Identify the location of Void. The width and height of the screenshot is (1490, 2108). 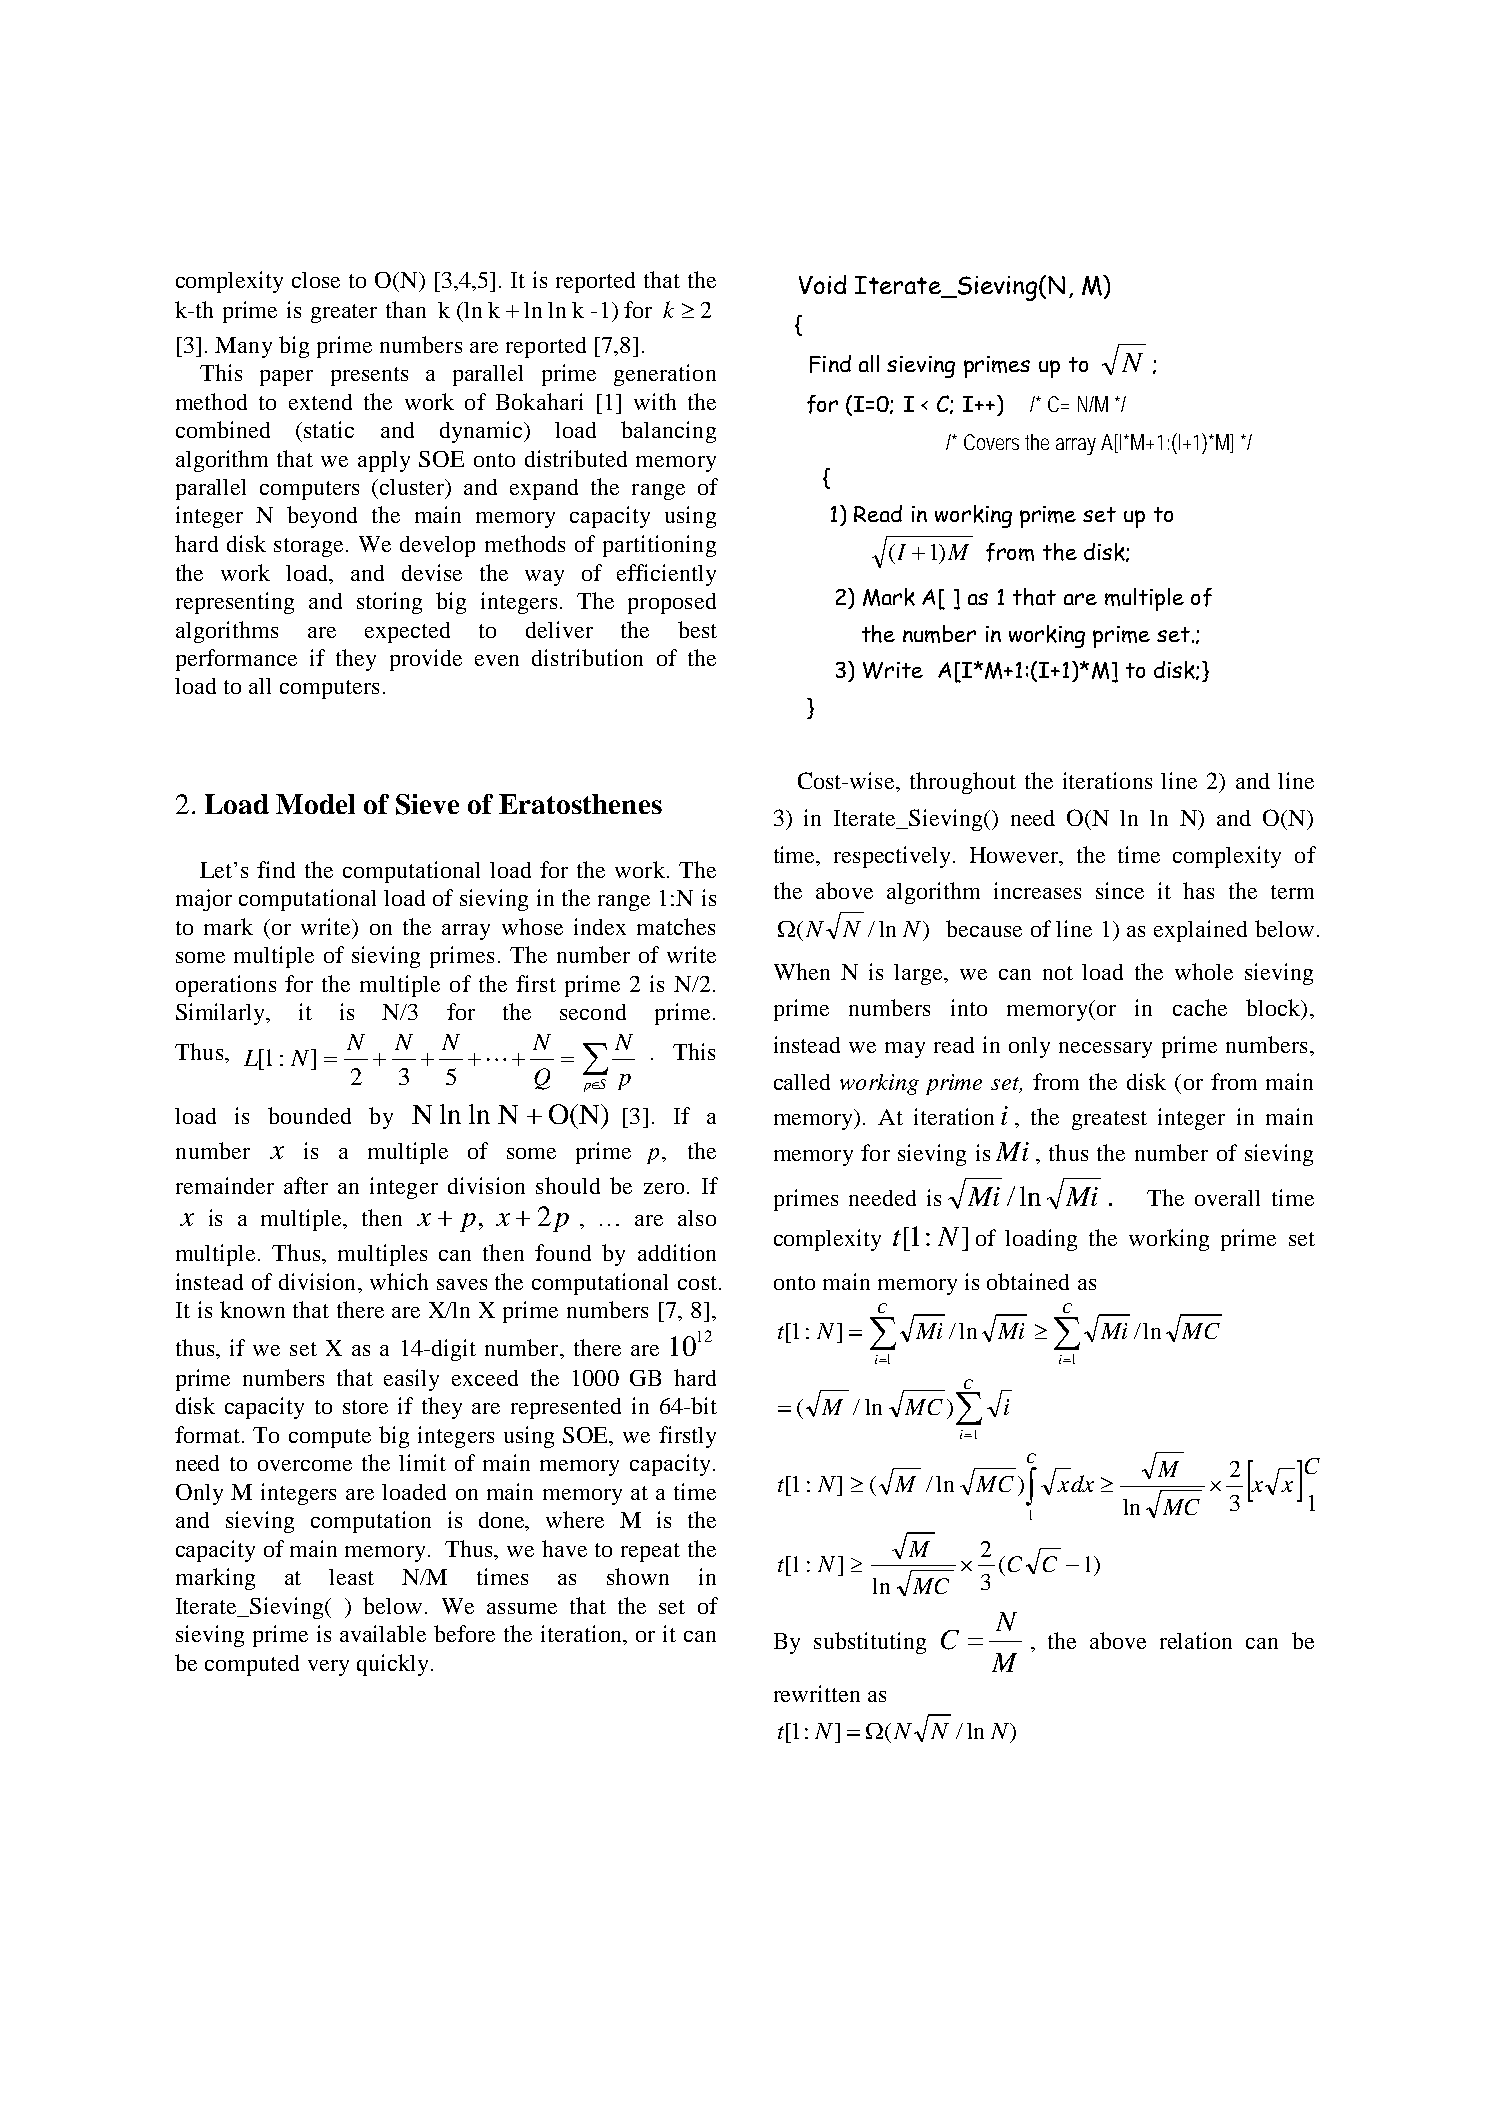
(822, 284).
